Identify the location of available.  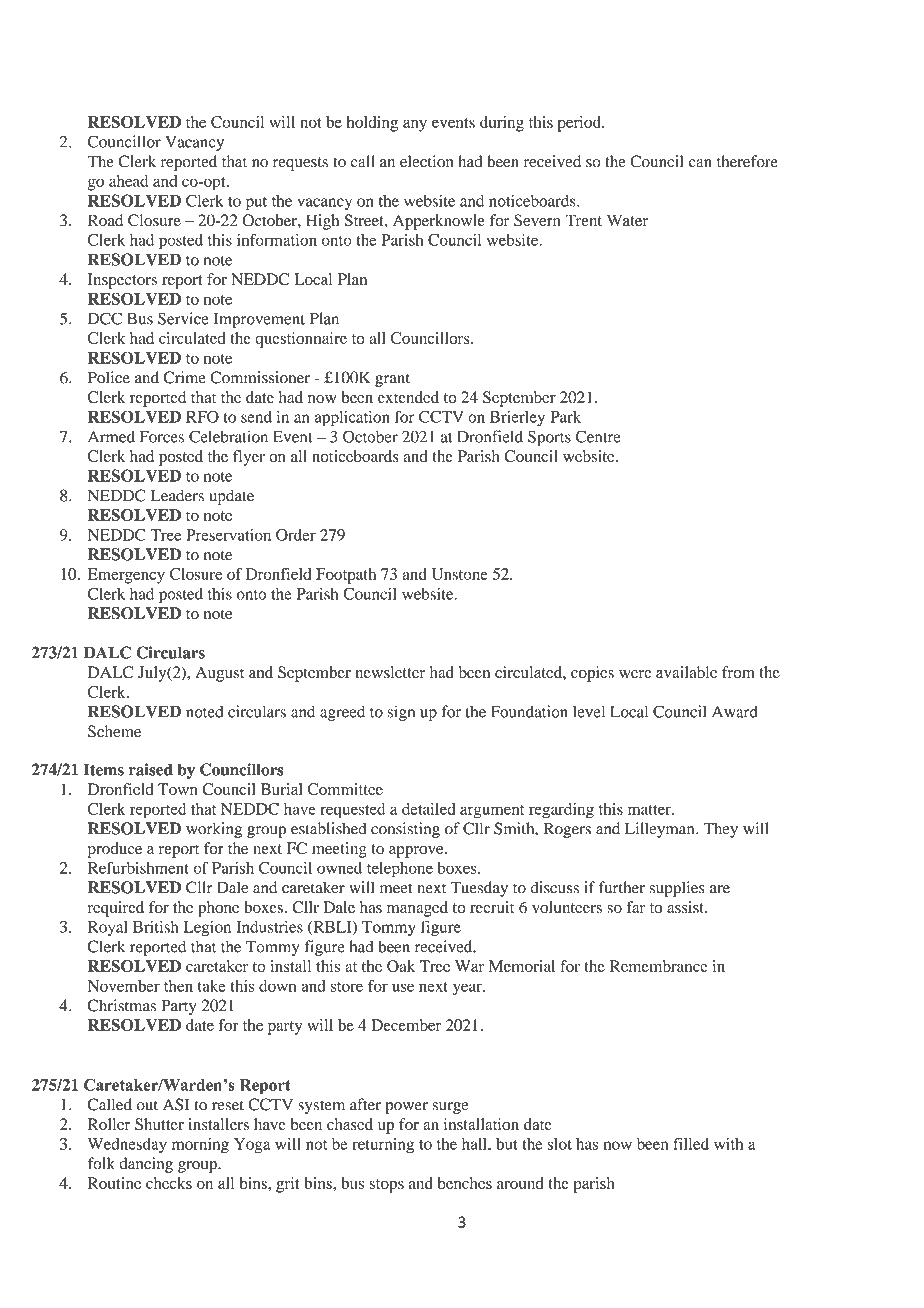
(686, 672).
